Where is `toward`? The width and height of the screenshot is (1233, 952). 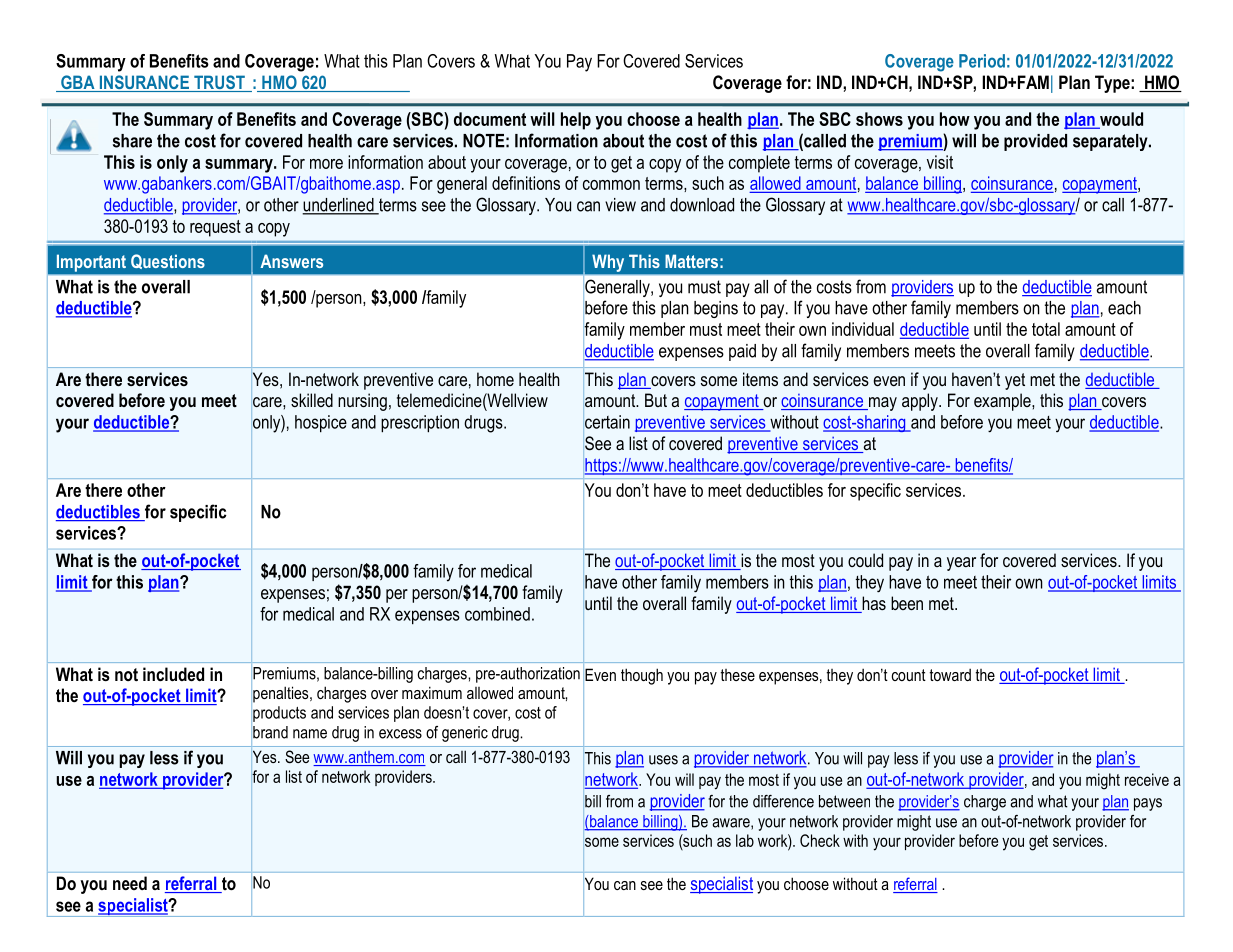 toward is located at coordinates (950, 674).
